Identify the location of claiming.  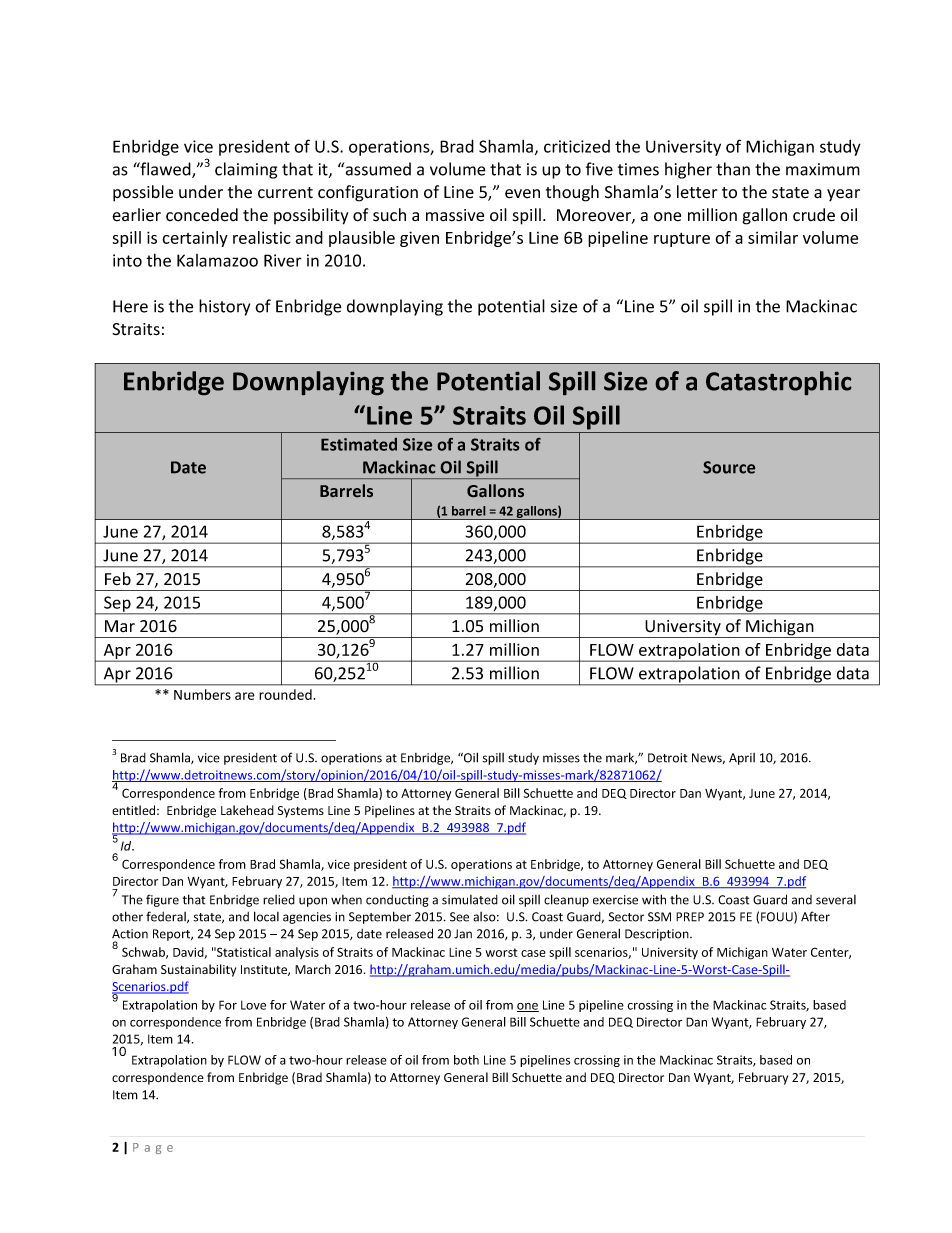
(246, 170).
